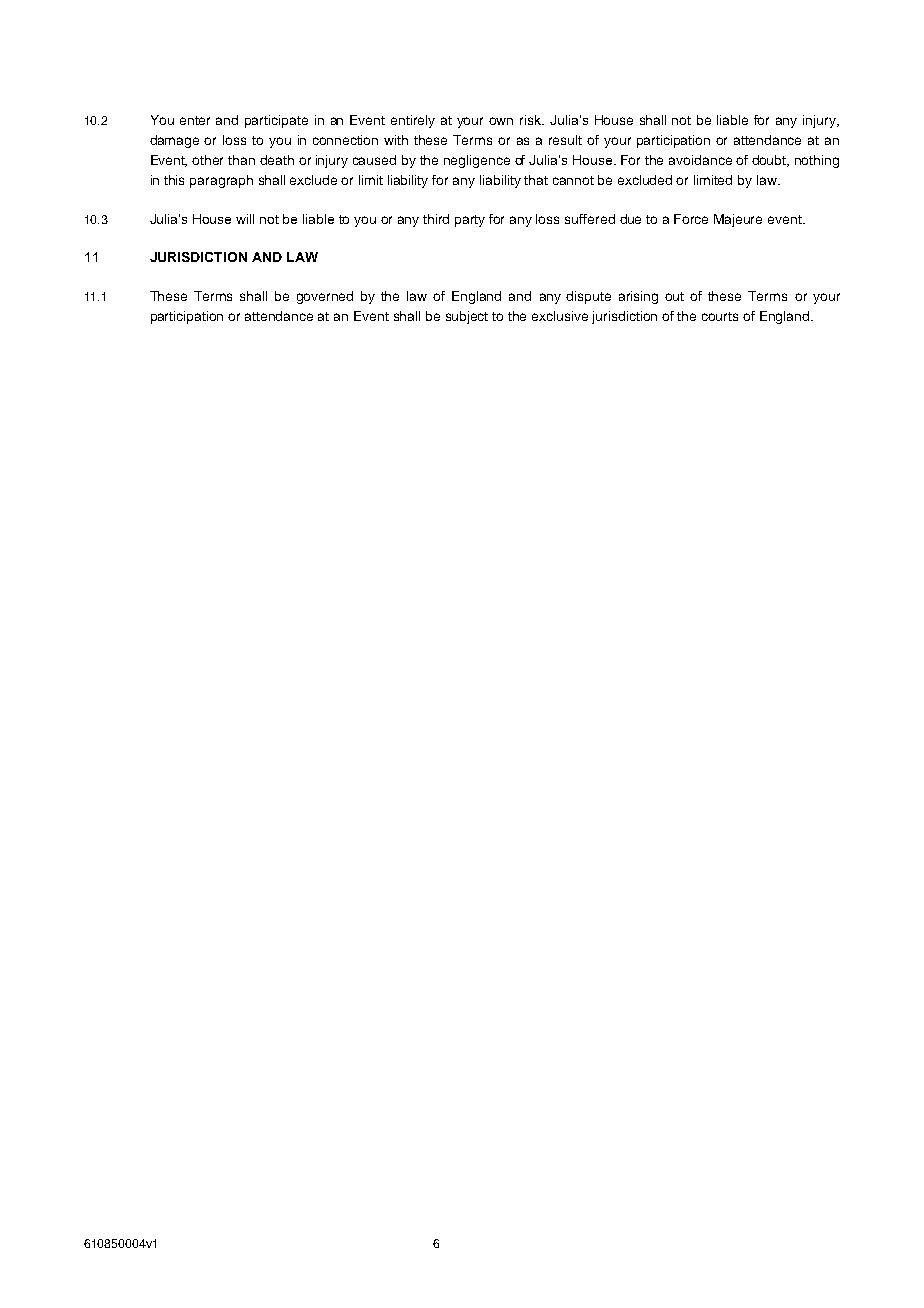 The height and width of the screenshot is (1308, 924). What do you see at coordinates (536, 180) in the screenshot?
I see `that` at bounding box center [536, 180].
